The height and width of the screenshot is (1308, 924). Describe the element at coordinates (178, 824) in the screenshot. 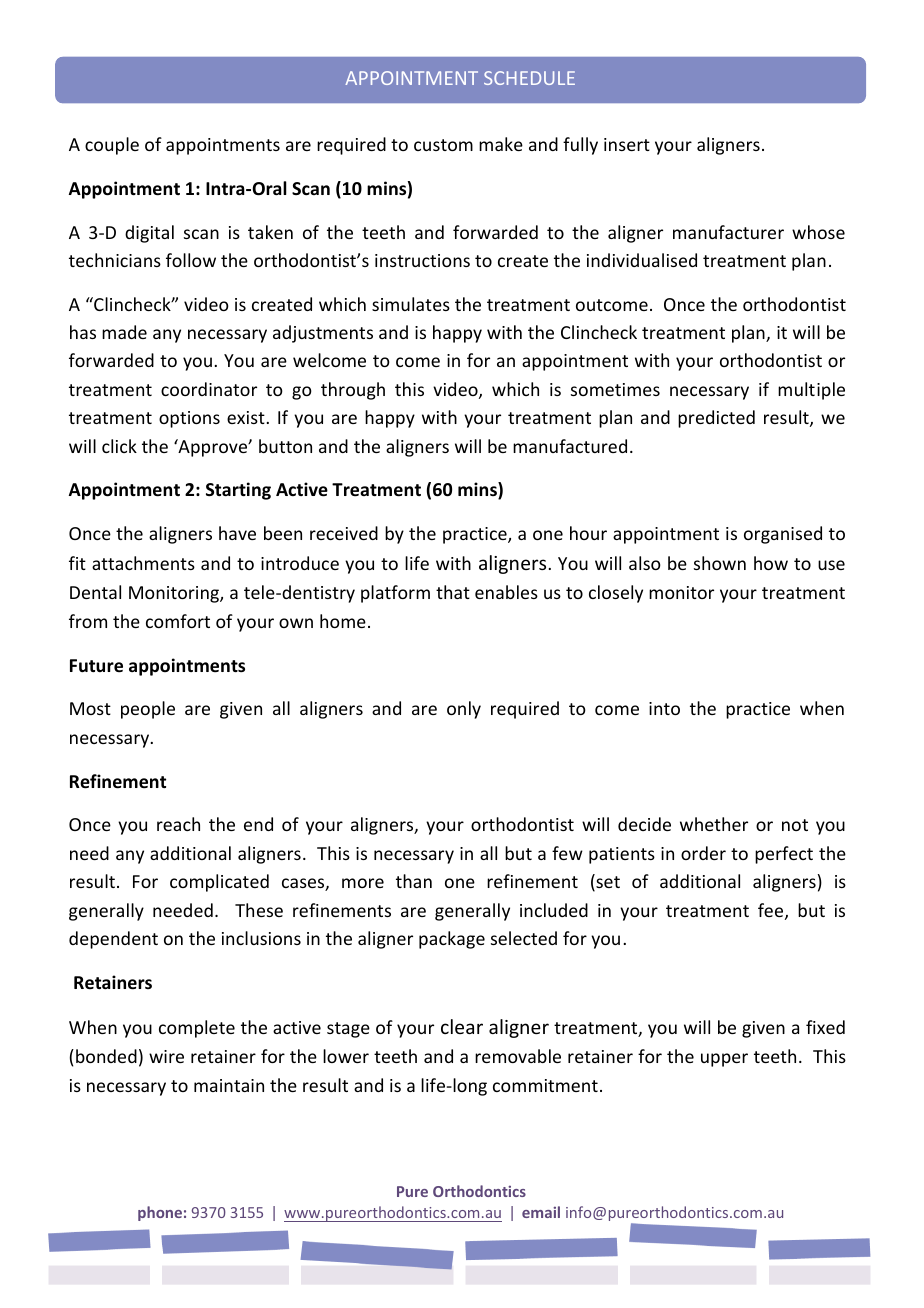

I see `reach` at that location.
